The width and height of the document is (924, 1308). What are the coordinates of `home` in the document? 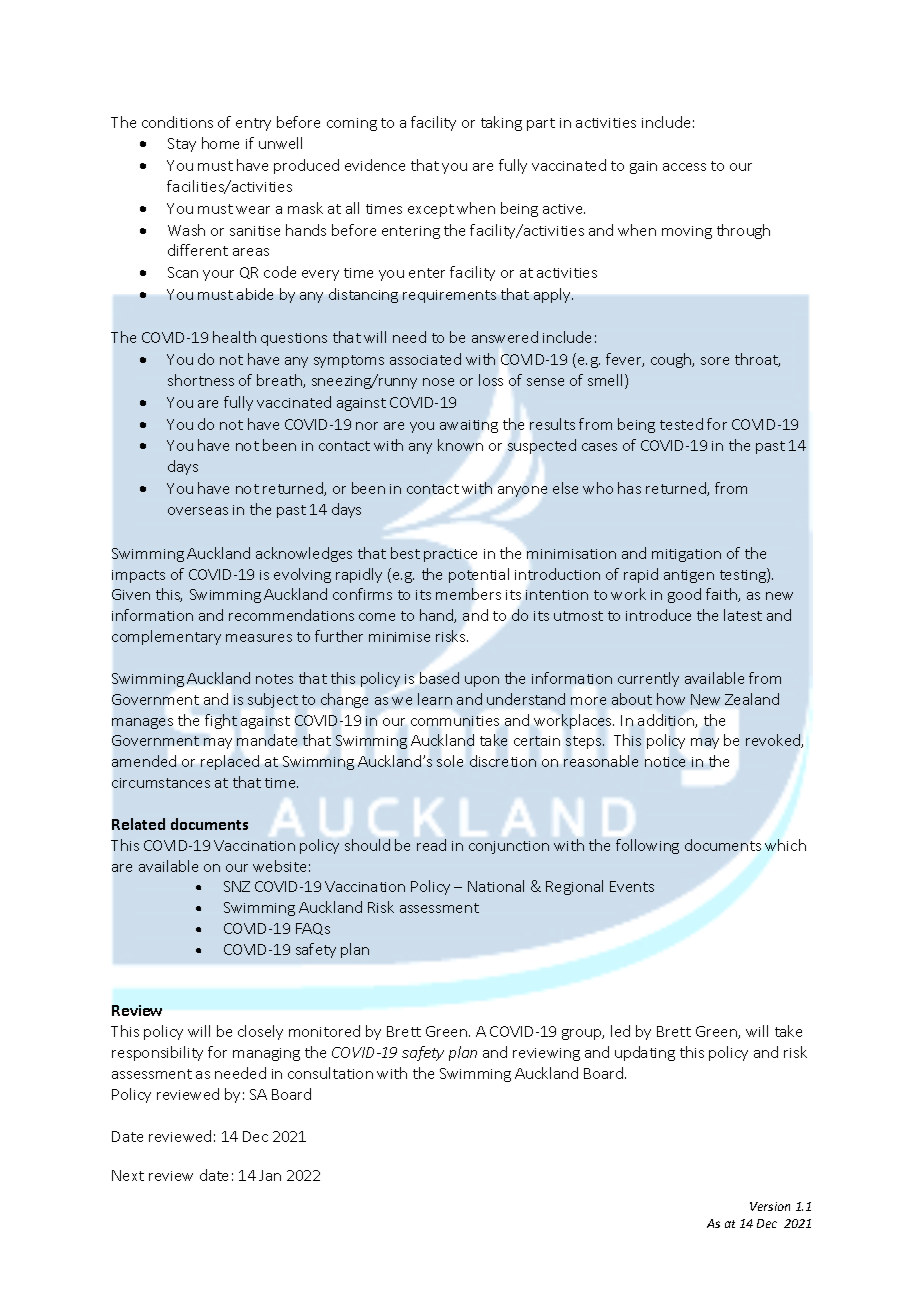 It's located at (220, 143).
